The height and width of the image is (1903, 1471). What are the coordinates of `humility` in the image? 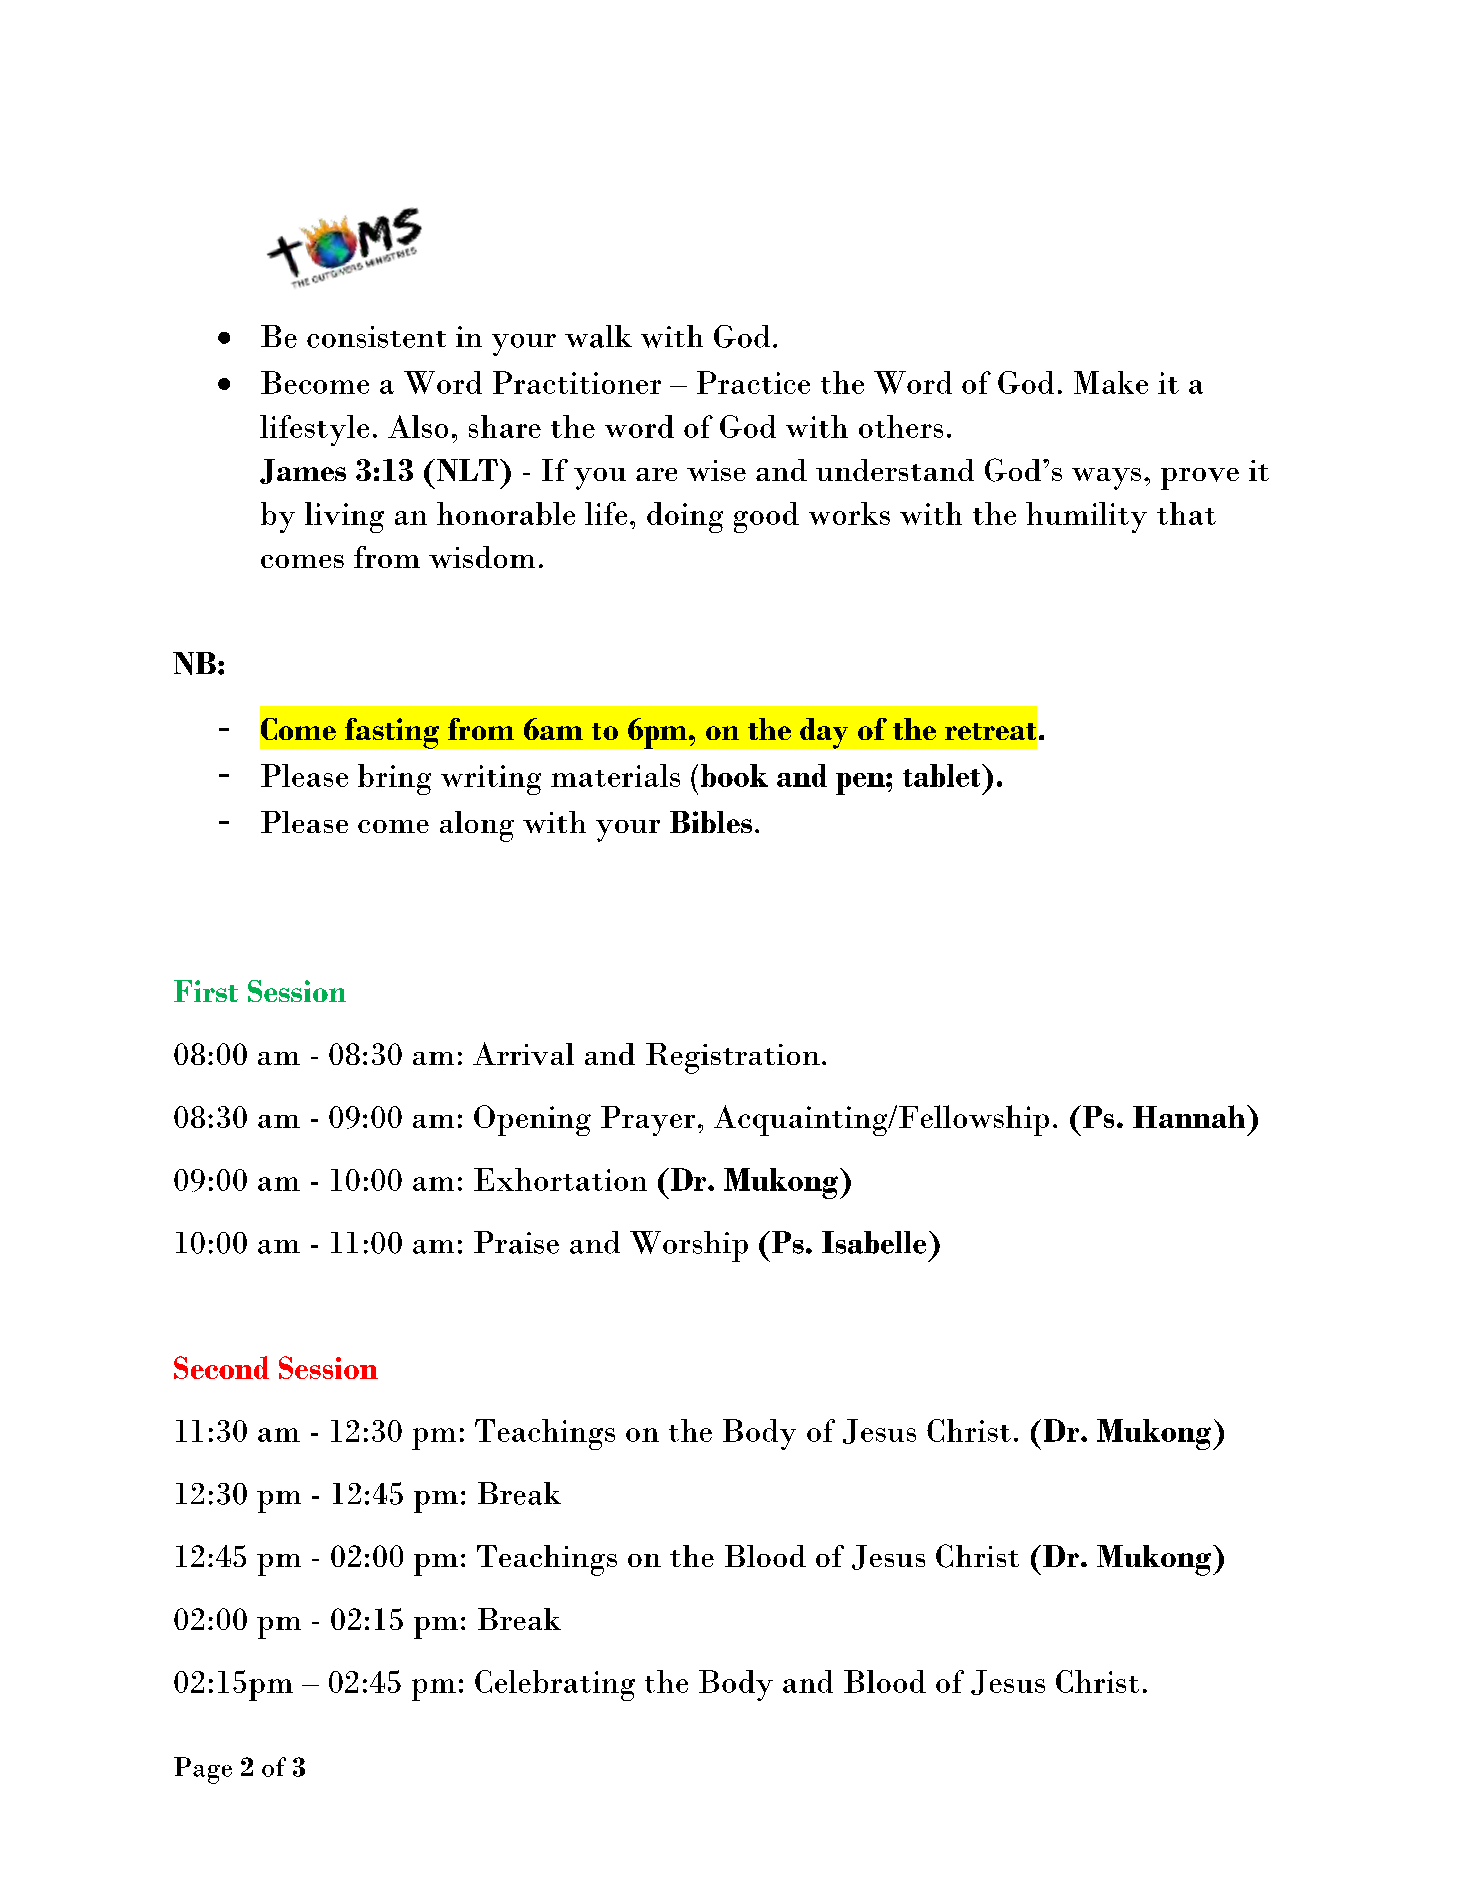 It's located at (1086, 517).
